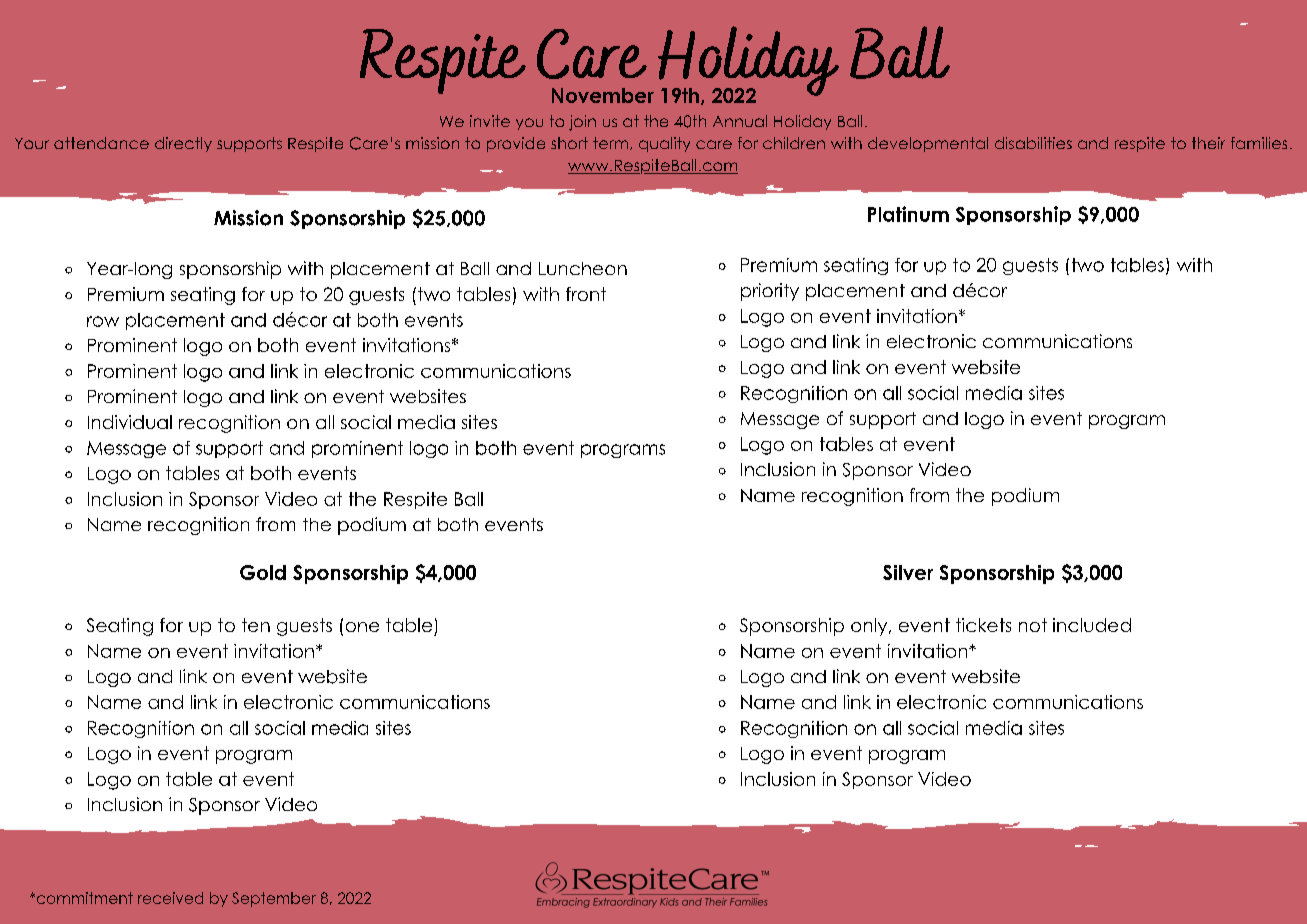 The image size is (1307, 924). I want to click on directly, so click(183, 144).
